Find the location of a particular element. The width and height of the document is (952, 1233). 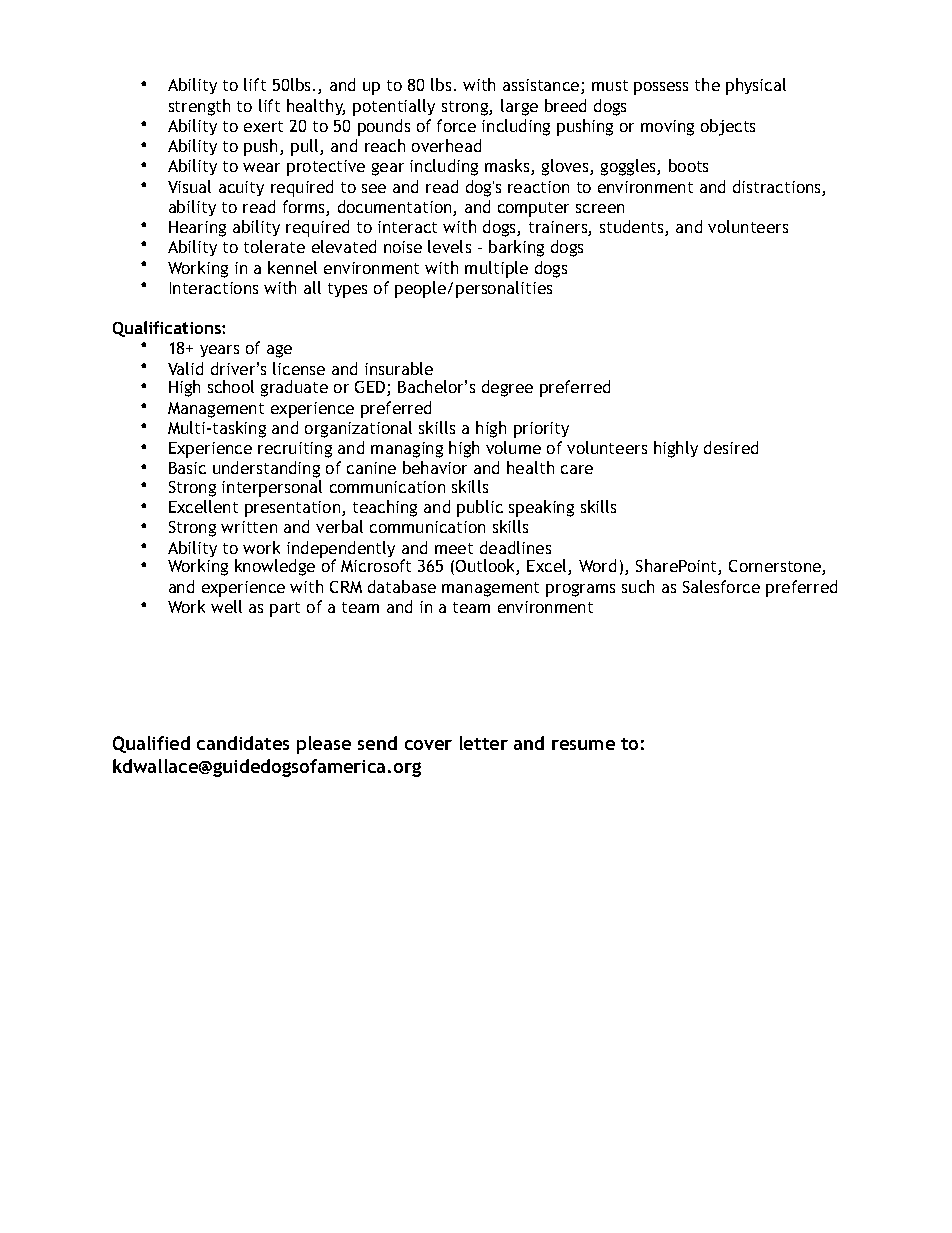

letter is located at coordinates (484, 743).
